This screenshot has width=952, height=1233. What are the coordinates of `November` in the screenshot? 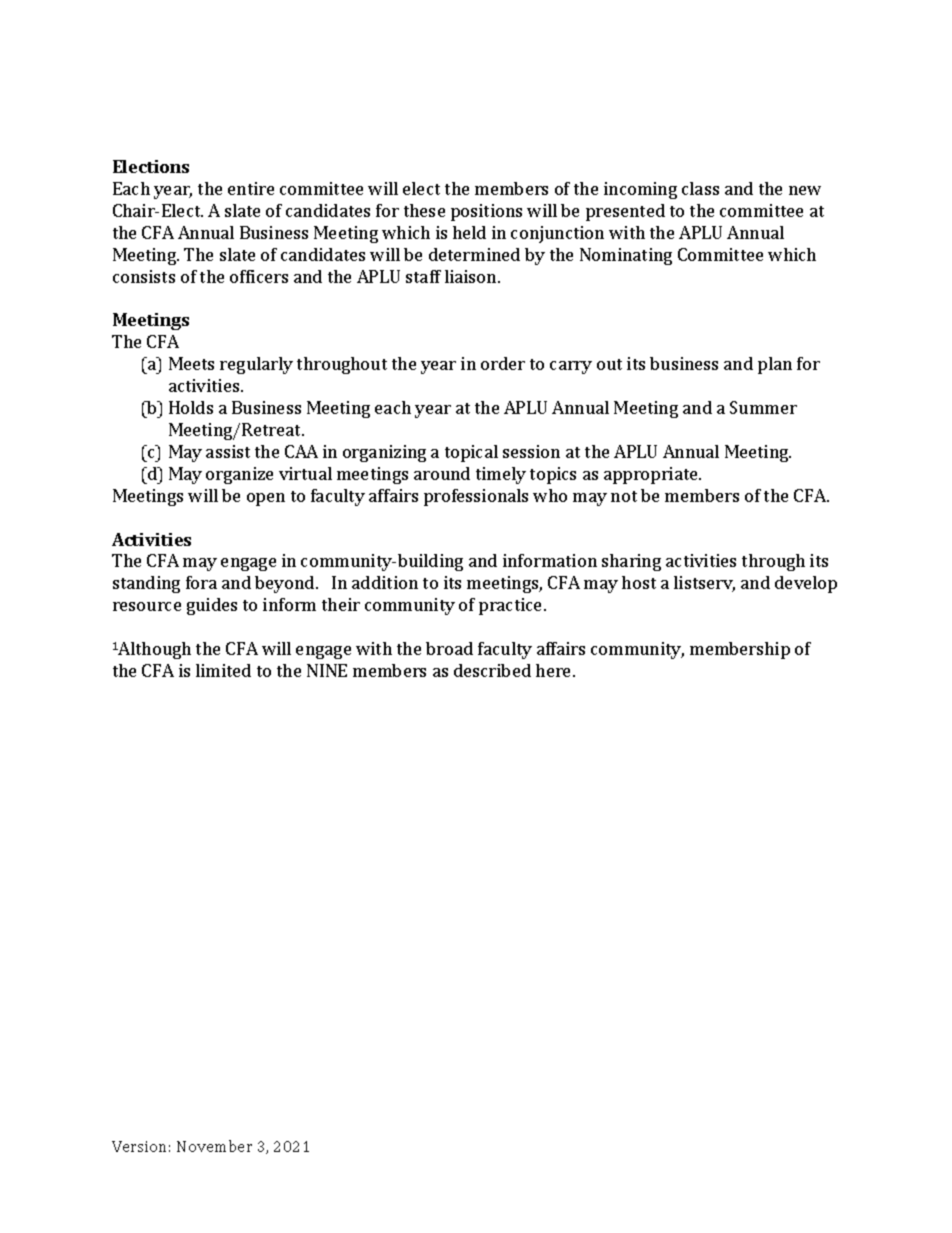 It's located at (214, 1146).
